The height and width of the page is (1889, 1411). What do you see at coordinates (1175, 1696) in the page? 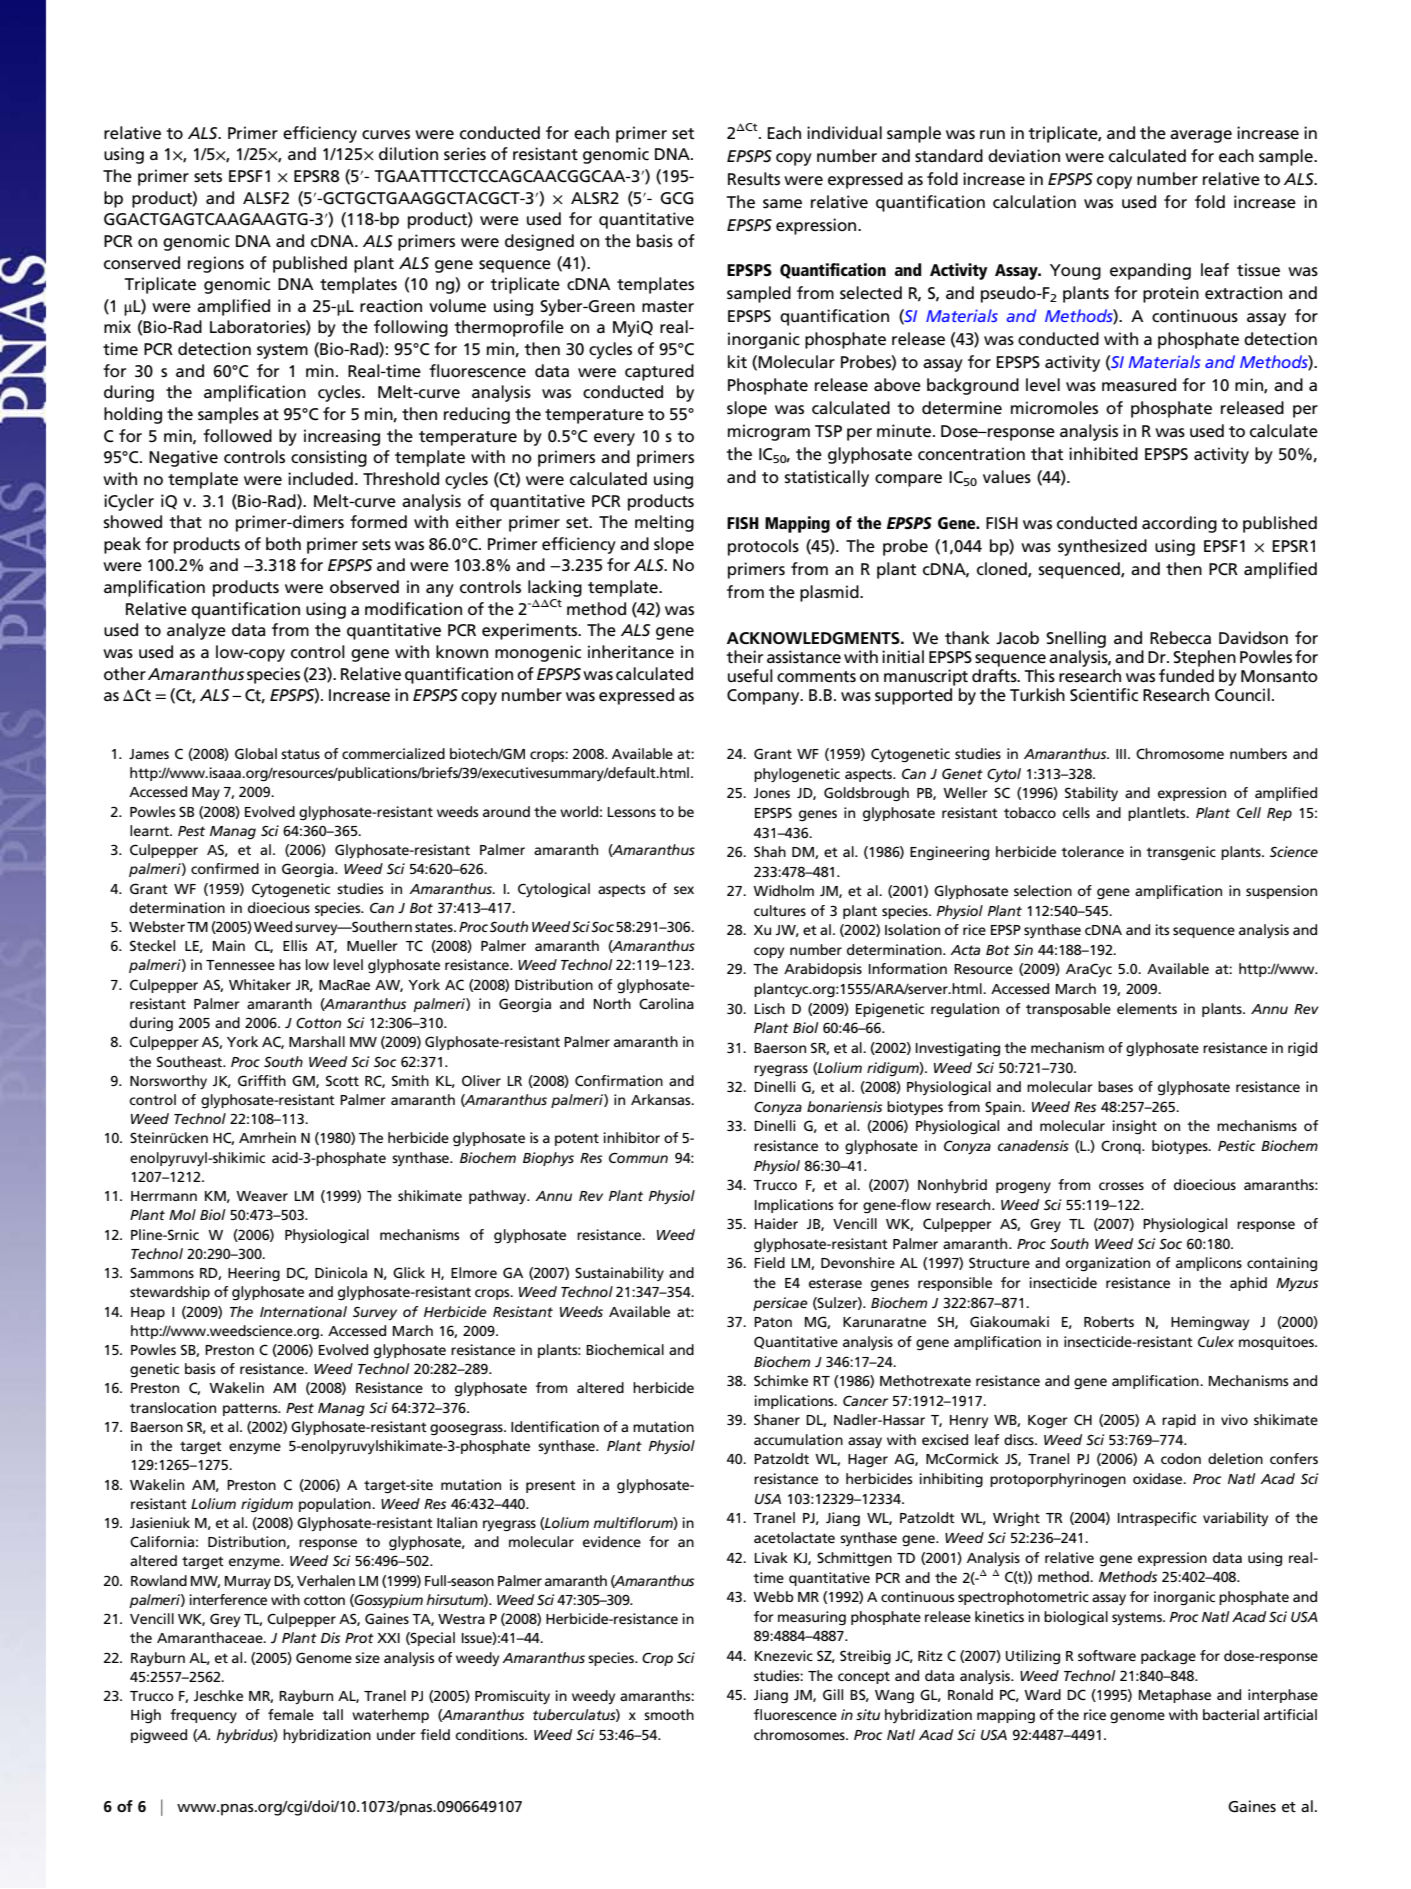
I see `Metaphase` at bounding box center [1175, 1696].
